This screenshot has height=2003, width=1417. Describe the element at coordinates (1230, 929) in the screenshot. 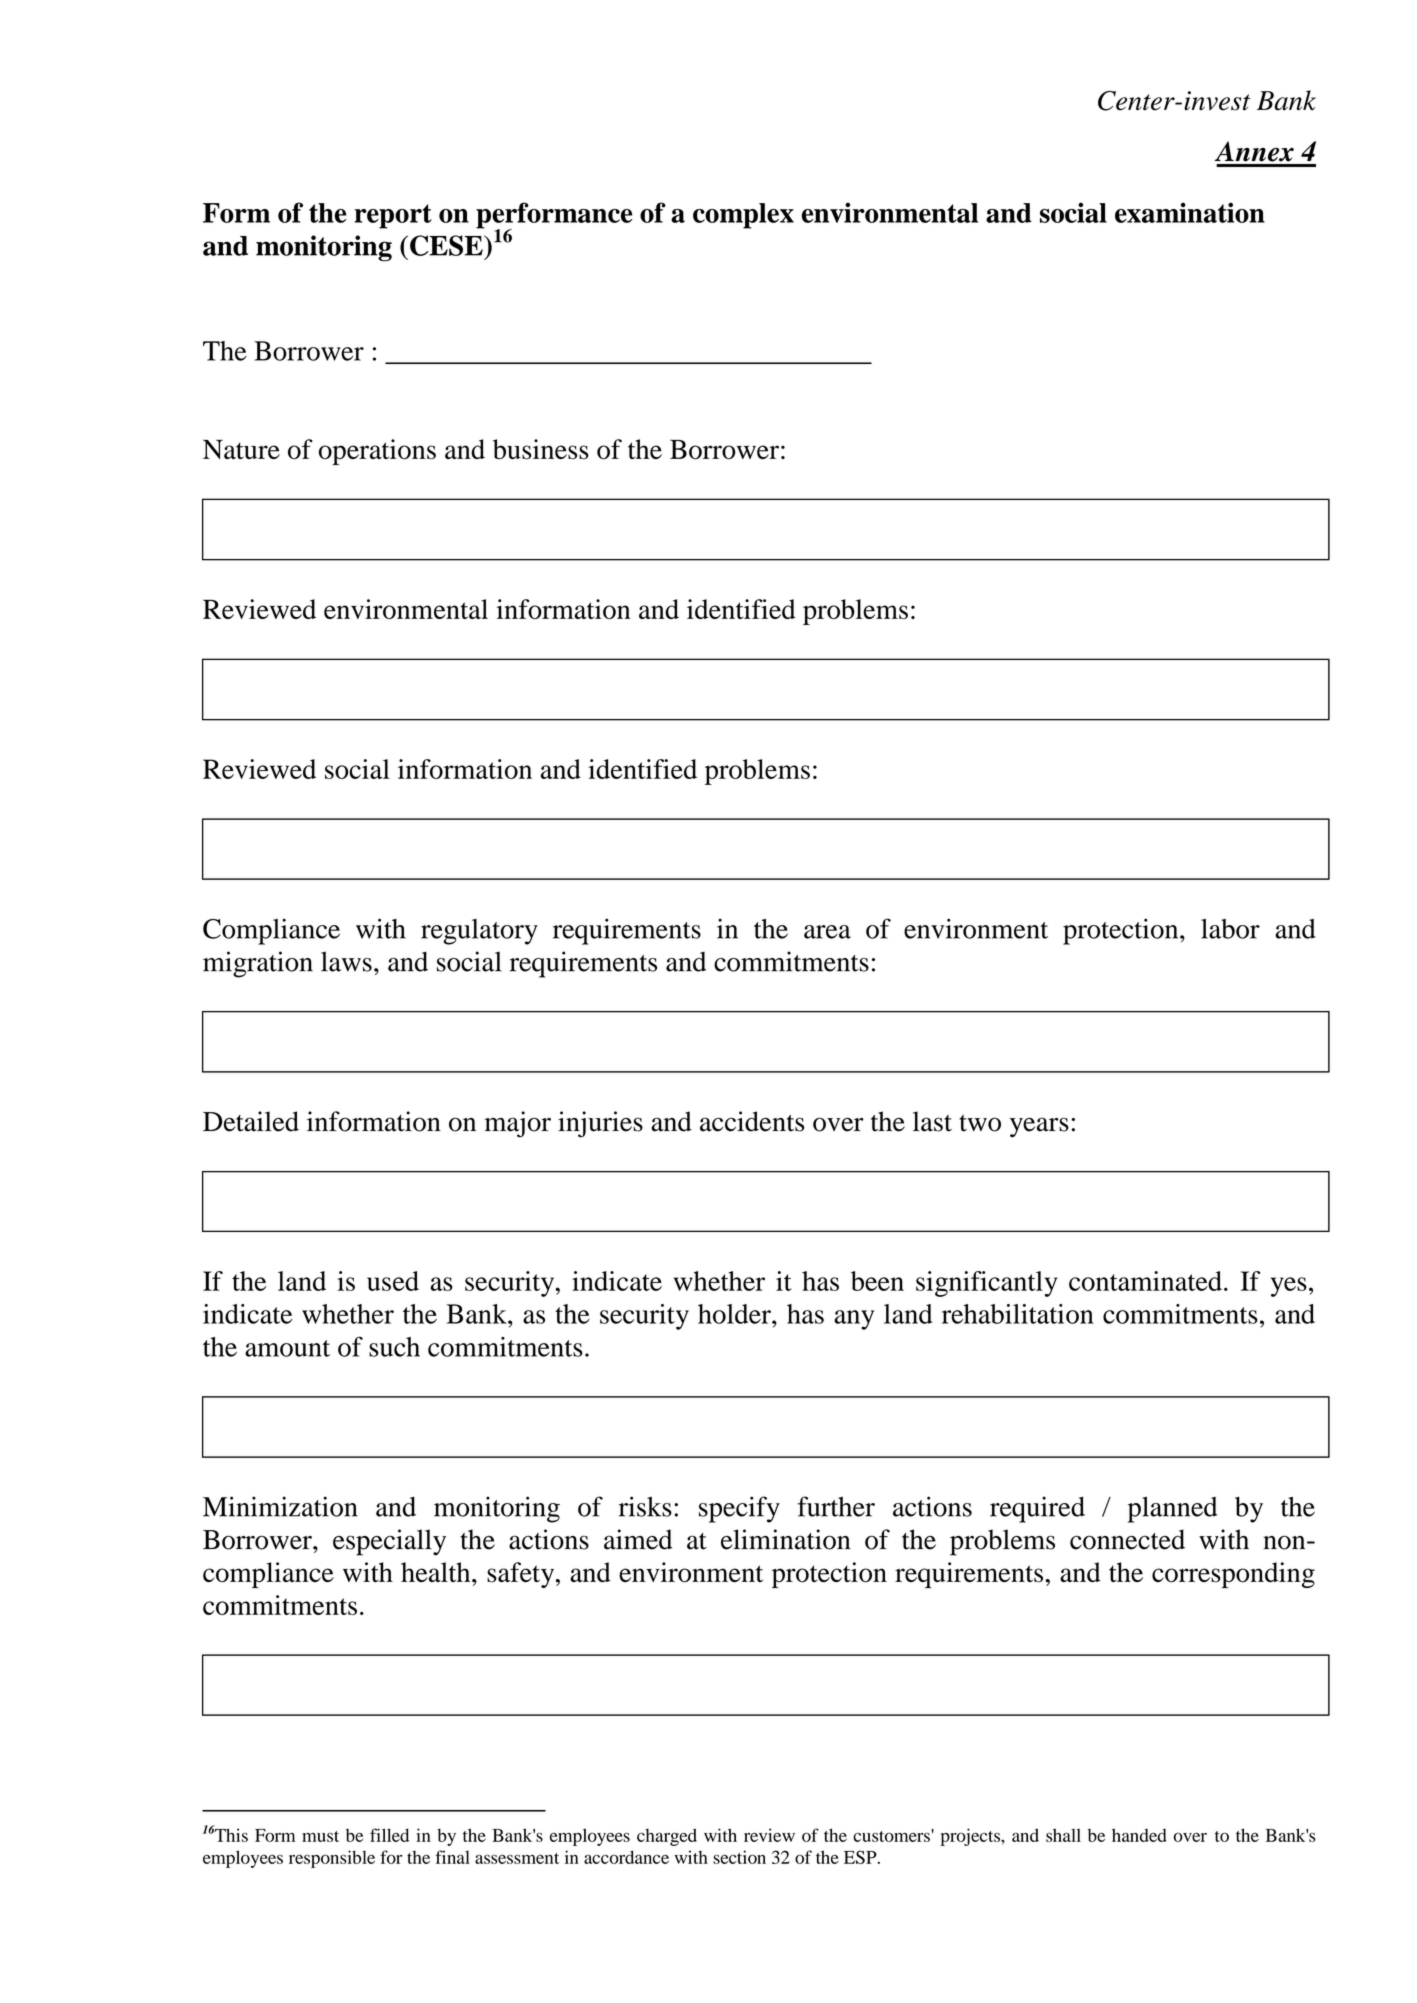

I see `labor` at that location.
